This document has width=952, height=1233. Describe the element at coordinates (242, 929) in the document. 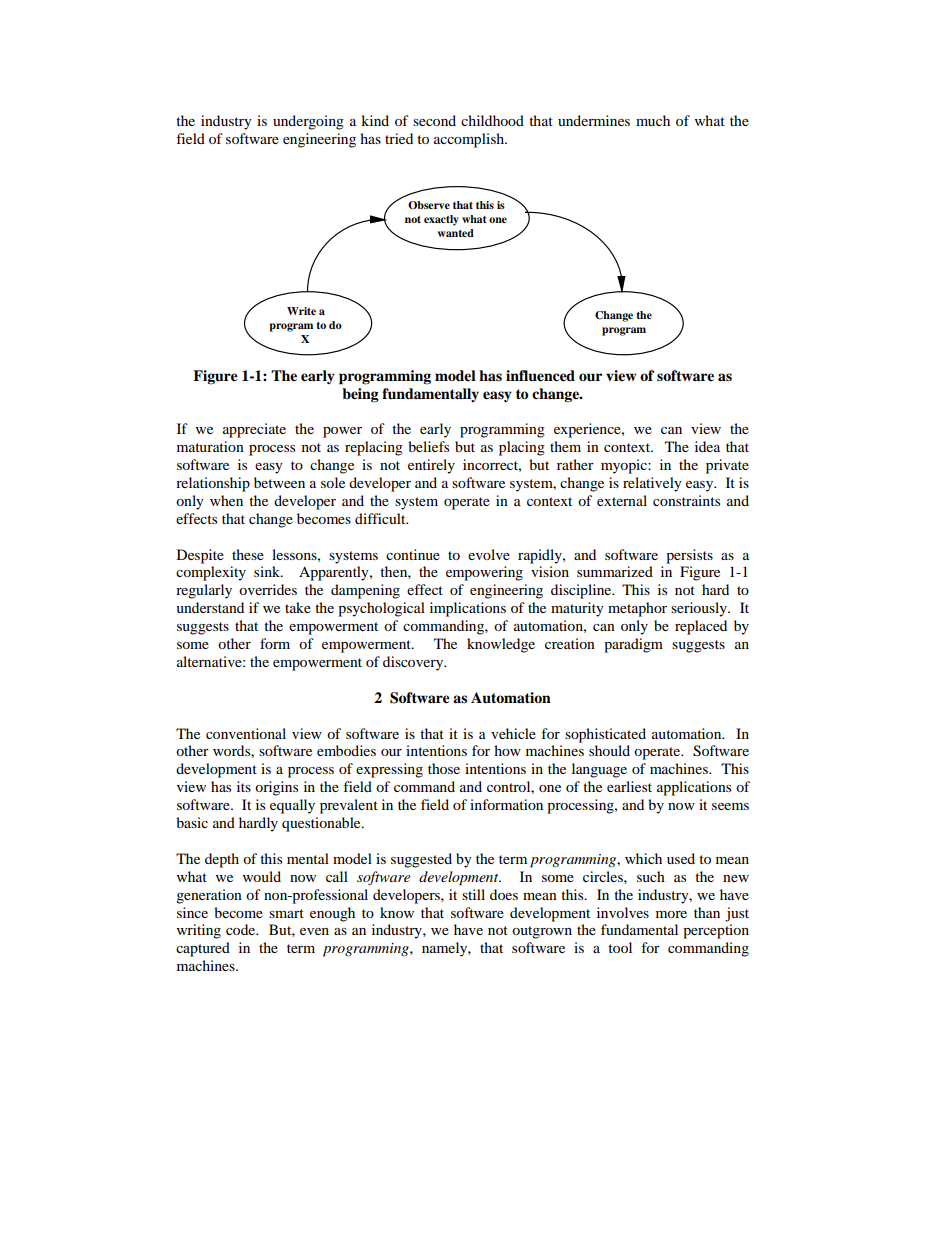

I see `code` at that location.
